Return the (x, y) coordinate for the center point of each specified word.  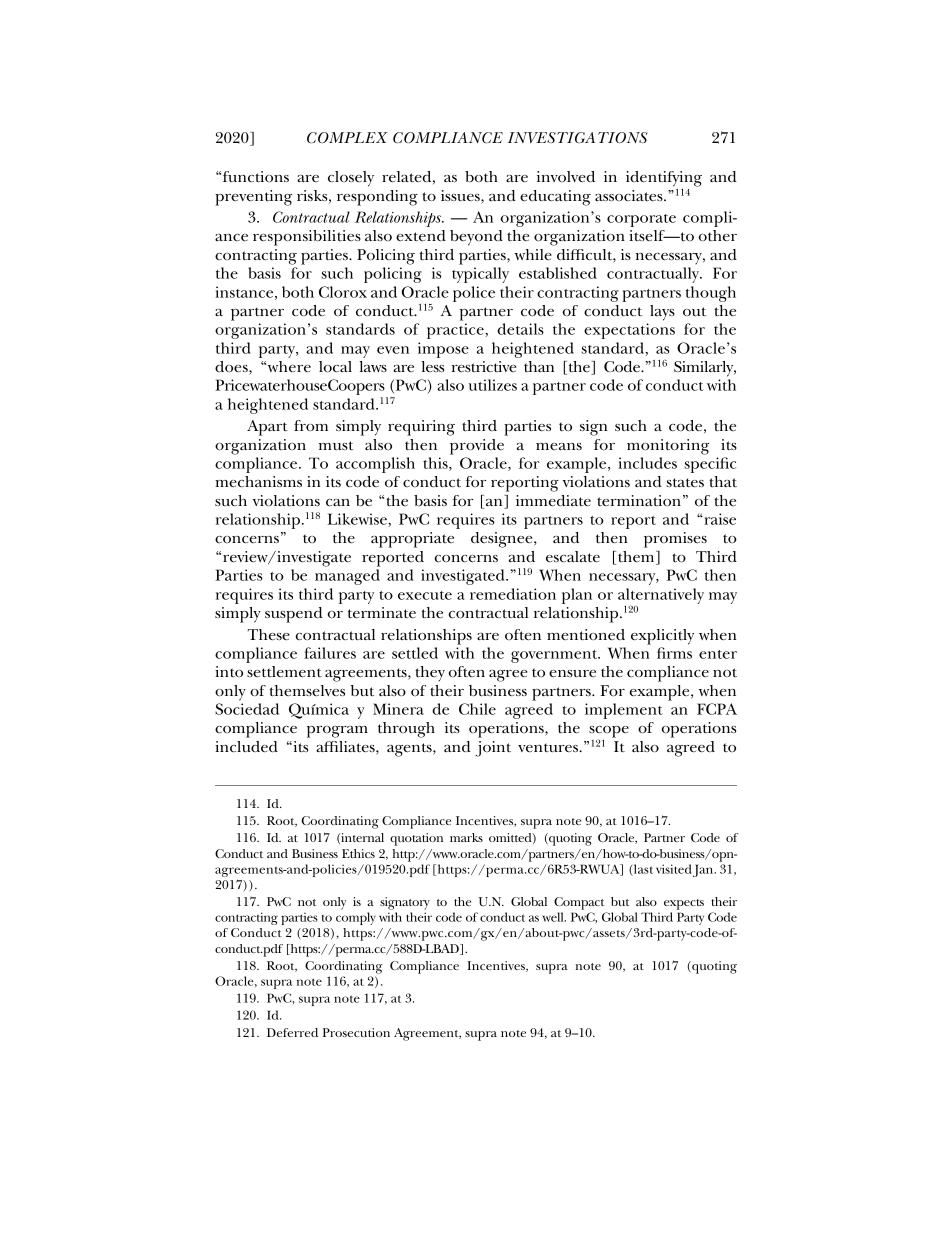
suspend (294, 615)
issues (461, 197)
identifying (664, 180)
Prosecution (356, 1032)
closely (351, 179)
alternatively (661, 597)
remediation (513, 594)
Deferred (292, 1032)
